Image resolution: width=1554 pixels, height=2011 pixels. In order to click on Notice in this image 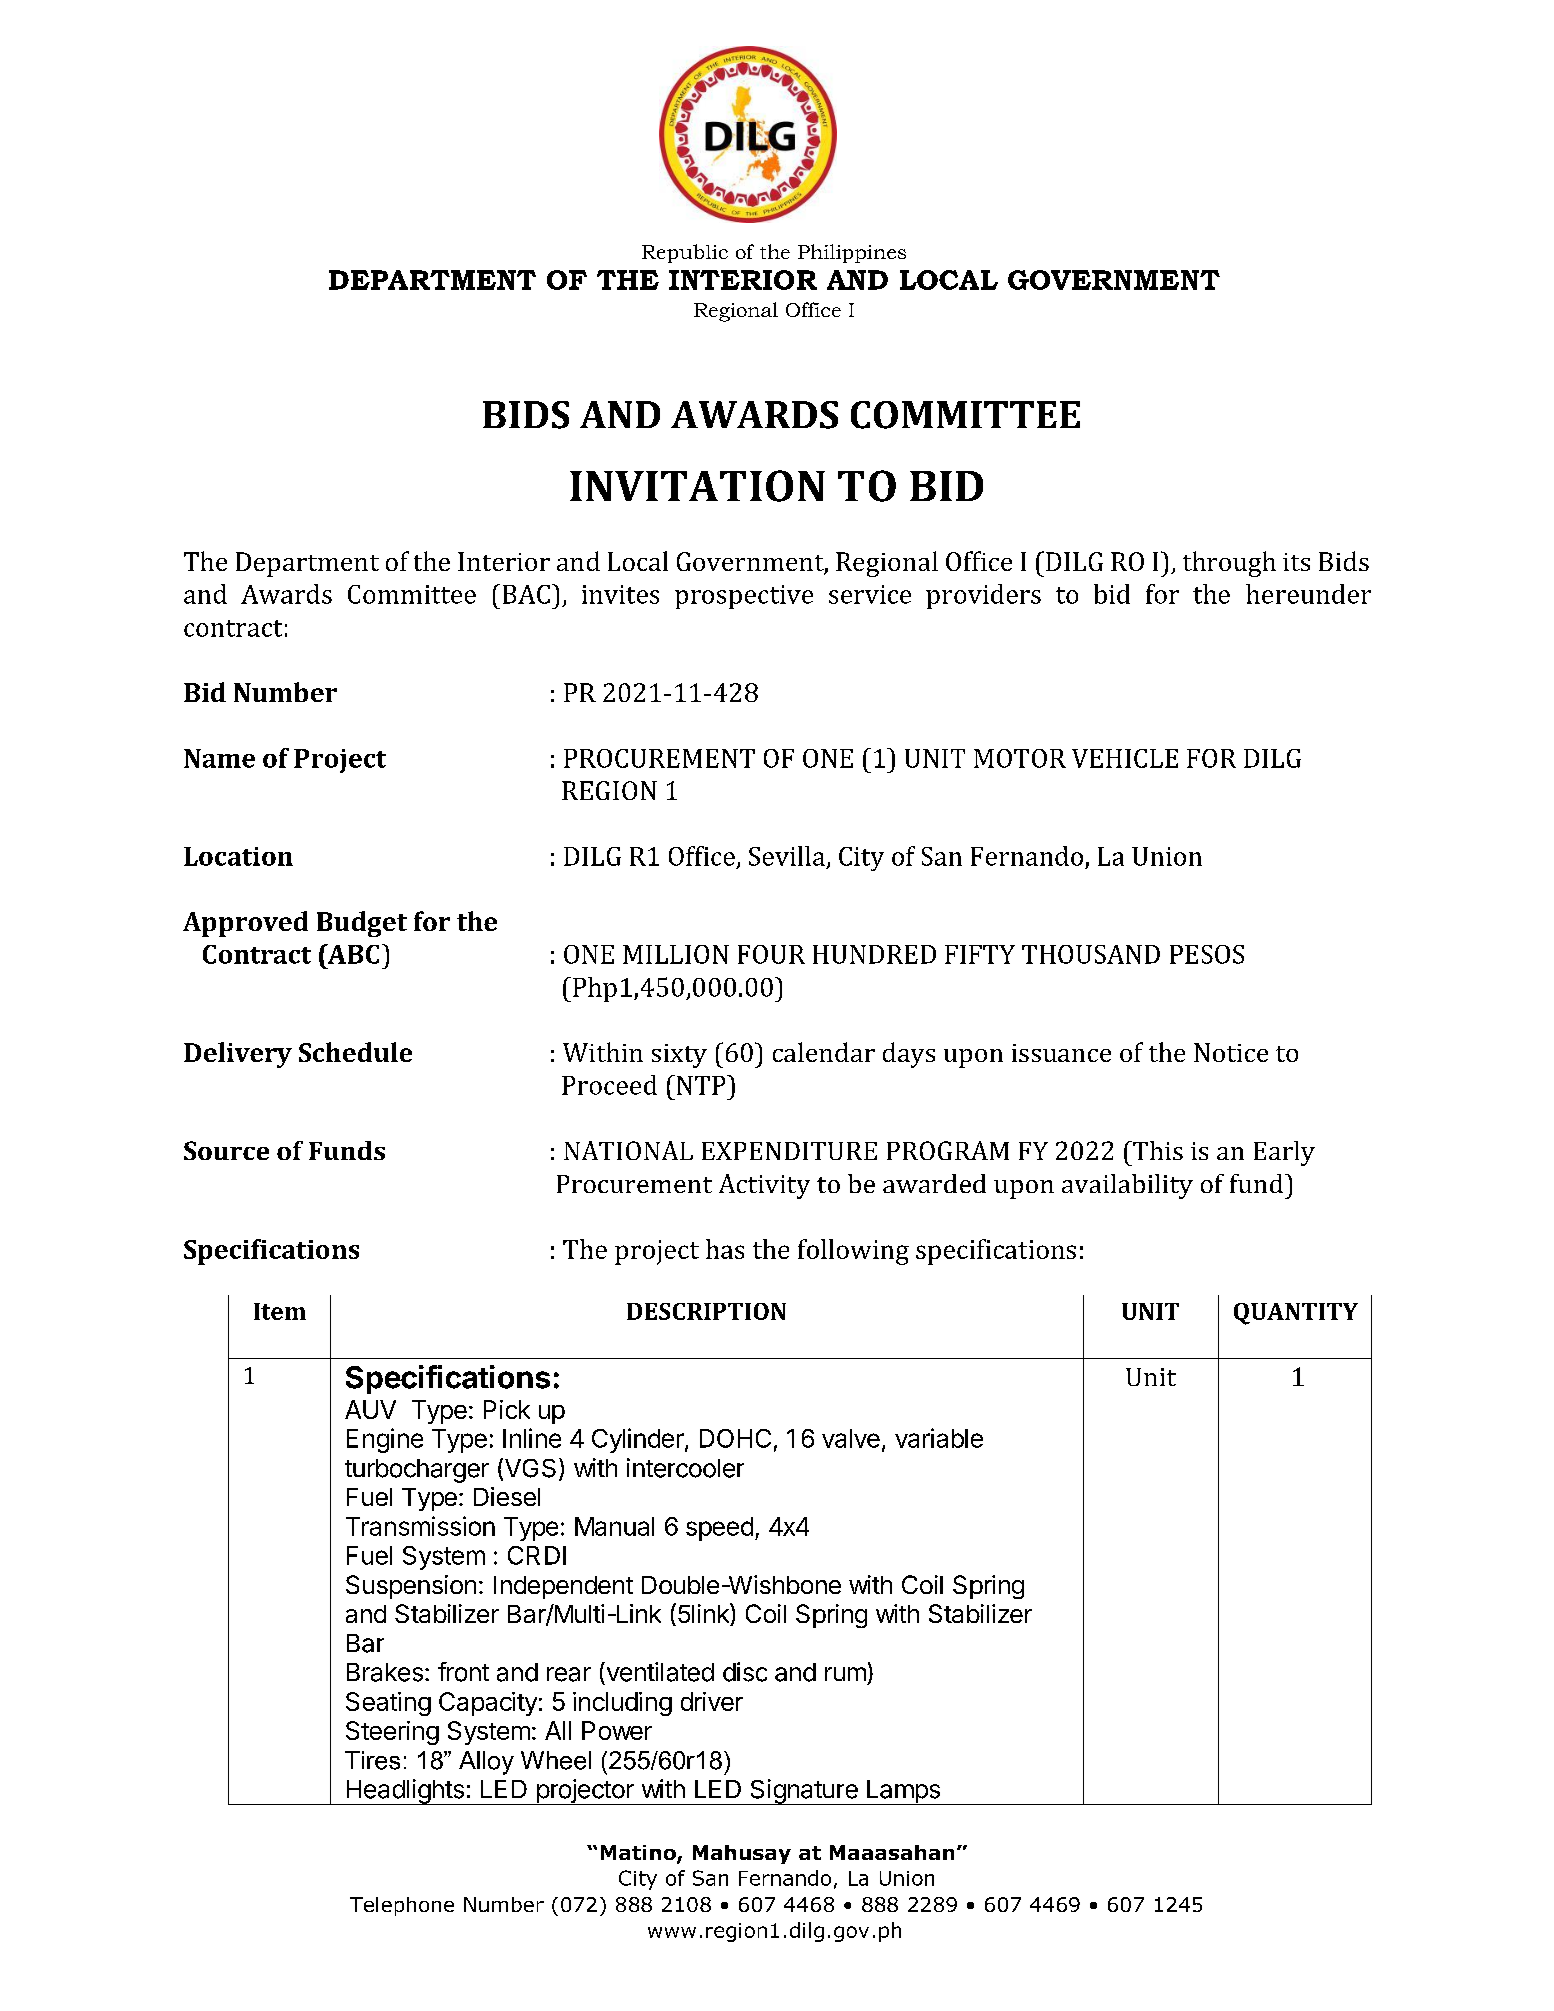, I will do `click(1231, 1052)`.
